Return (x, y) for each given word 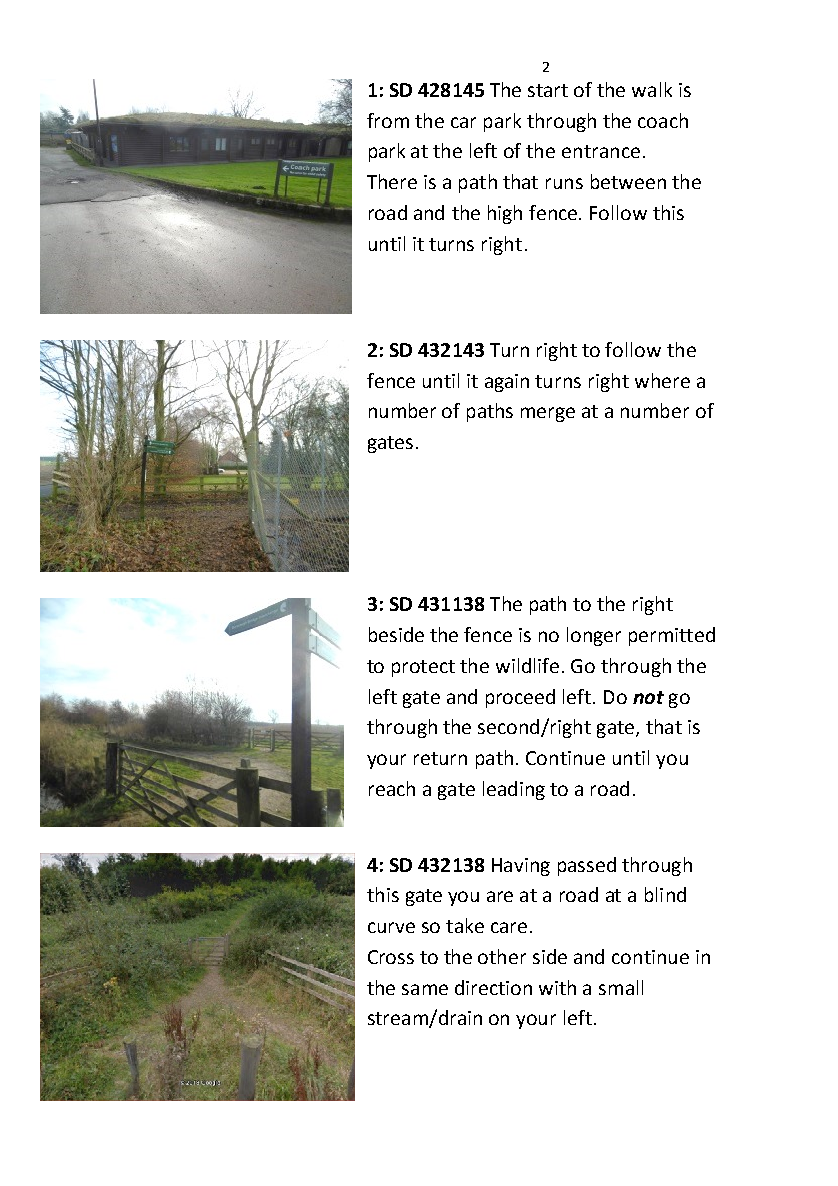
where (662, 380)
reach (392, 788)
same (425, 989)
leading (514, 790)
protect (423, 668)
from (388, 120)
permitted (672, 636)
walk (652, 89)
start (548, 90)
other (502, 956)
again (507, 383)
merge (548, 414)
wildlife (527, 665)
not (648, 697)
